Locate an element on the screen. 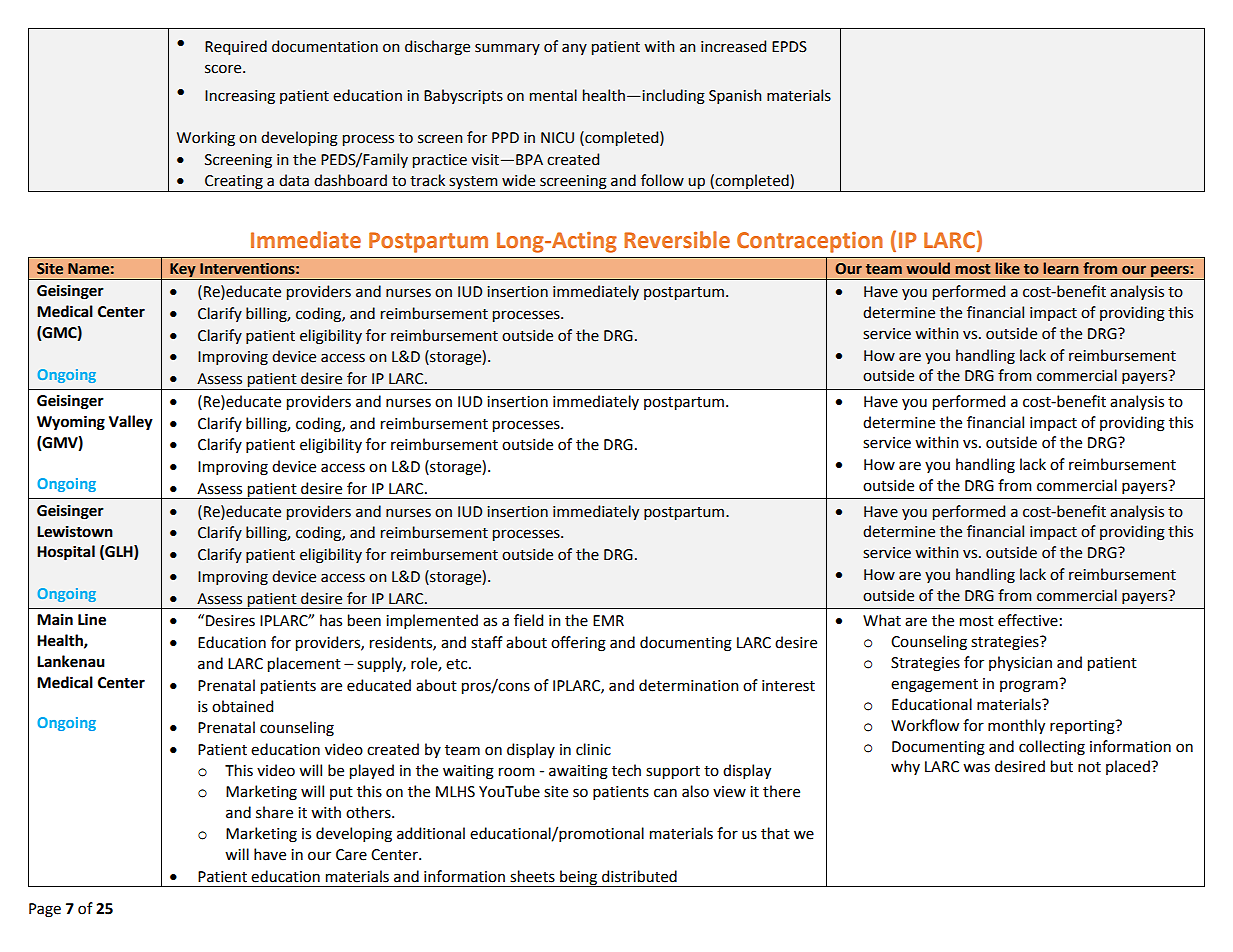 The height and width of the screenshot is (952, 1233). Spanish is located at coordinates (735, 96).
